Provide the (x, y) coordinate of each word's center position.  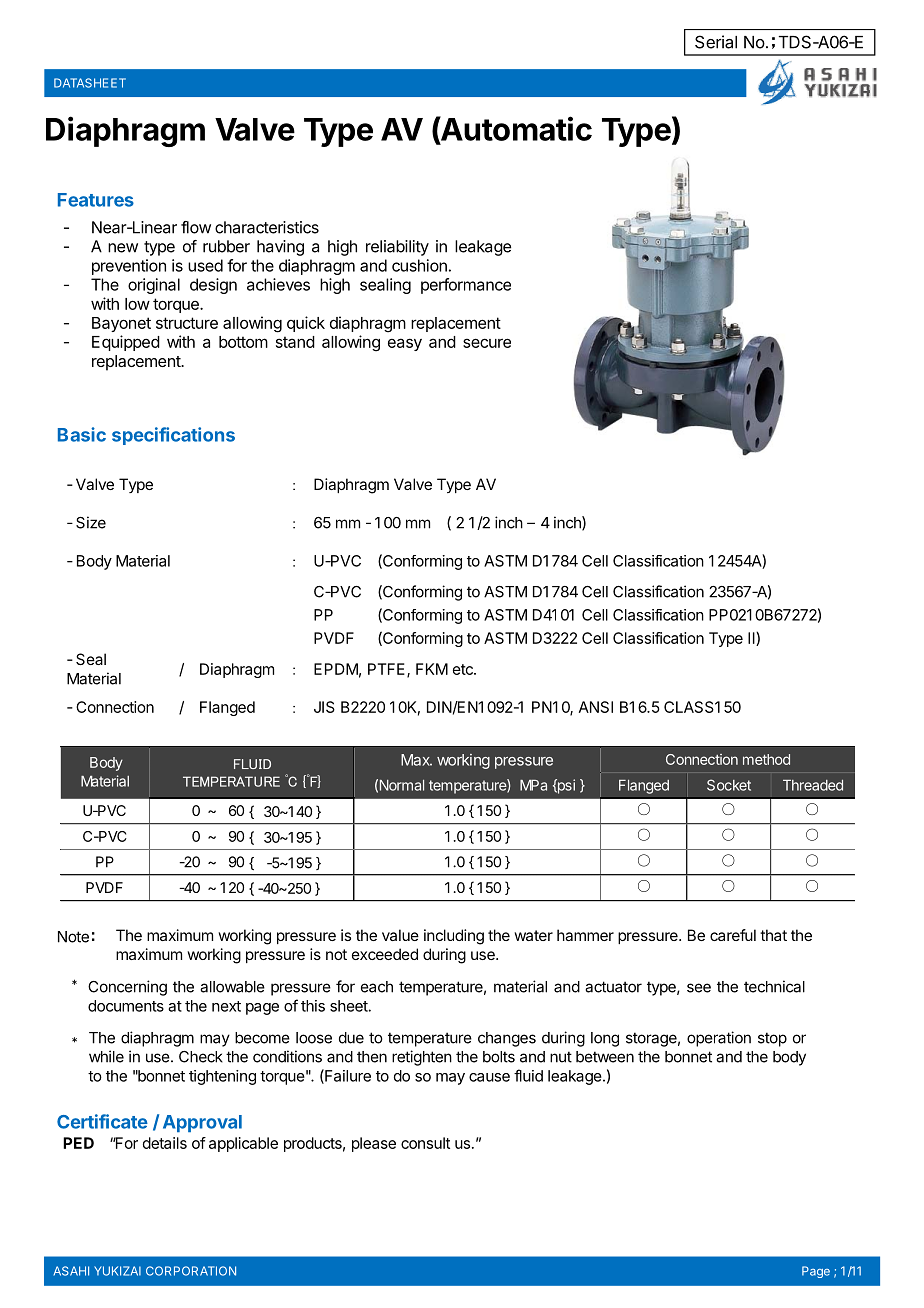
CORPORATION (191, 1271)
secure (487, 343)
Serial (716, 42)
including (454, 937)
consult (425, 1143)
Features (96, 200)
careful (733, 935)
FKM (432, 669)
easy (405, 344)
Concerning (127, 988)
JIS (324, 707)
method (766, 759)
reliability (397, 248)
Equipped (126, 343)
